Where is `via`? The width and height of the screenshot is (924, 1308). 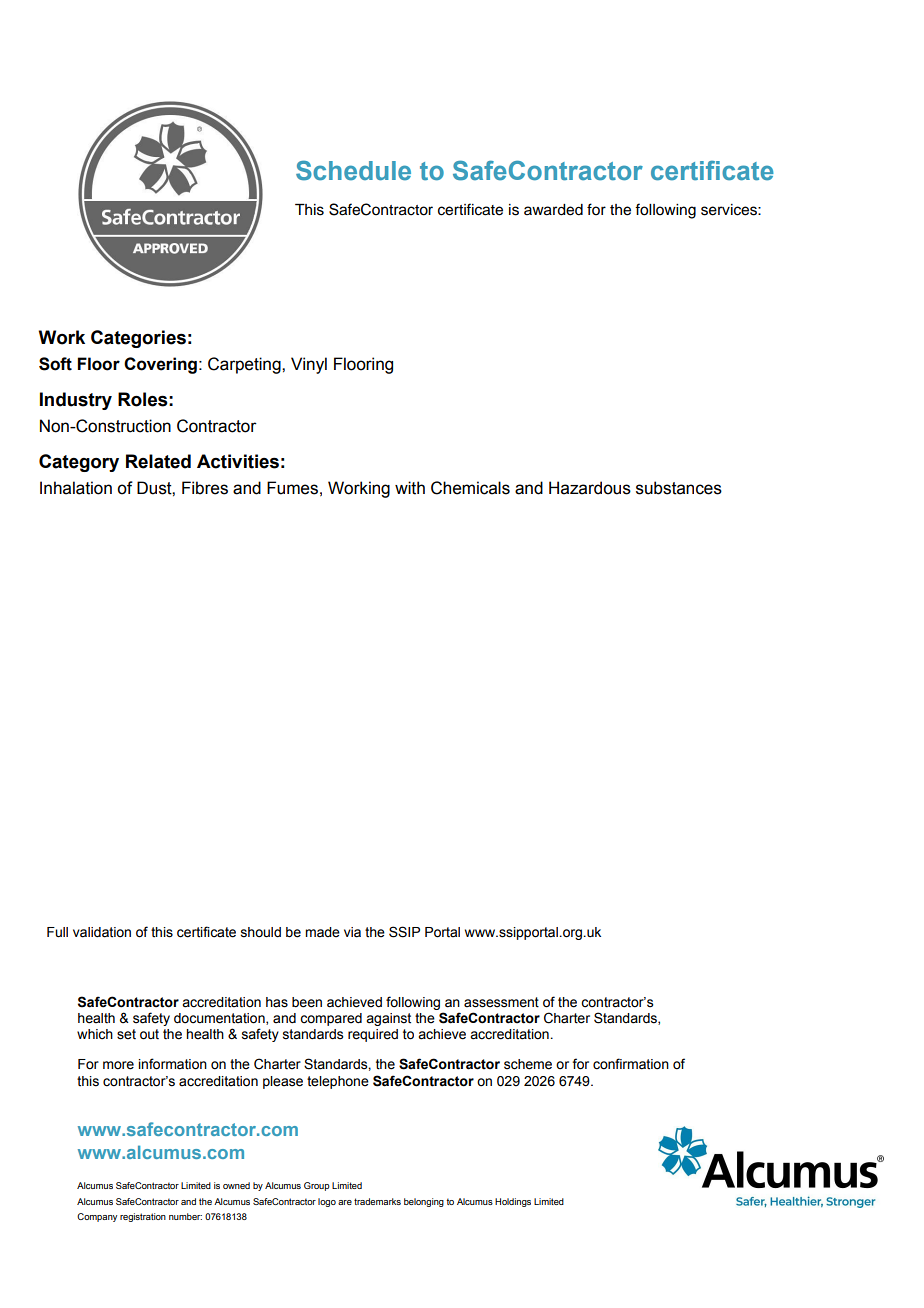 via is located at coordinates (352, 932).
